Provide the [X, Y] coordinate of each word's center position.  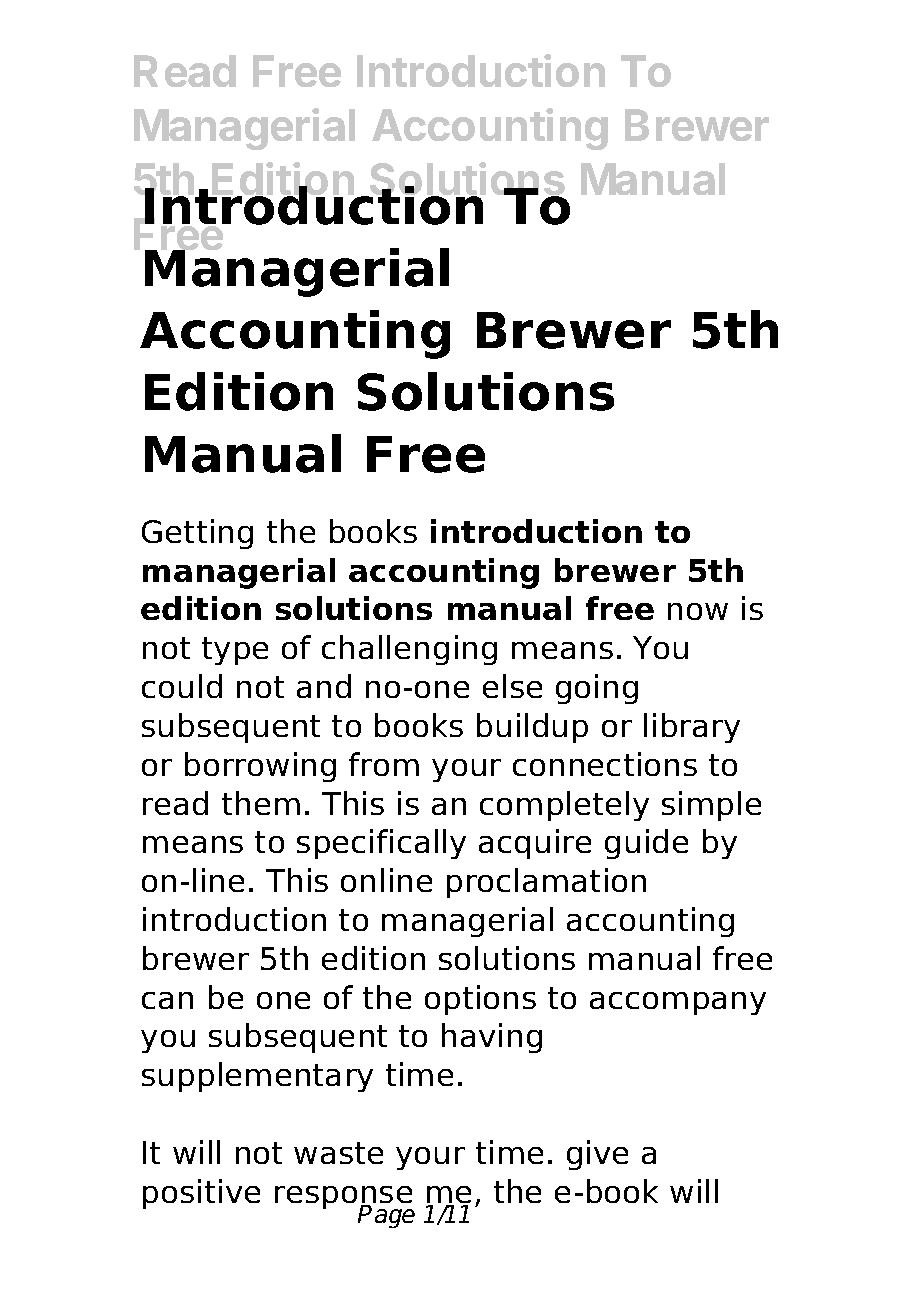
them [261, 803]
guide [646, 844]
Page [386, 1216]
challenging [409, 650]
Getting [197, 534]
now [698, 611]
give [597, 1155]
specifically [381, 844]
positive [201, 1194]
